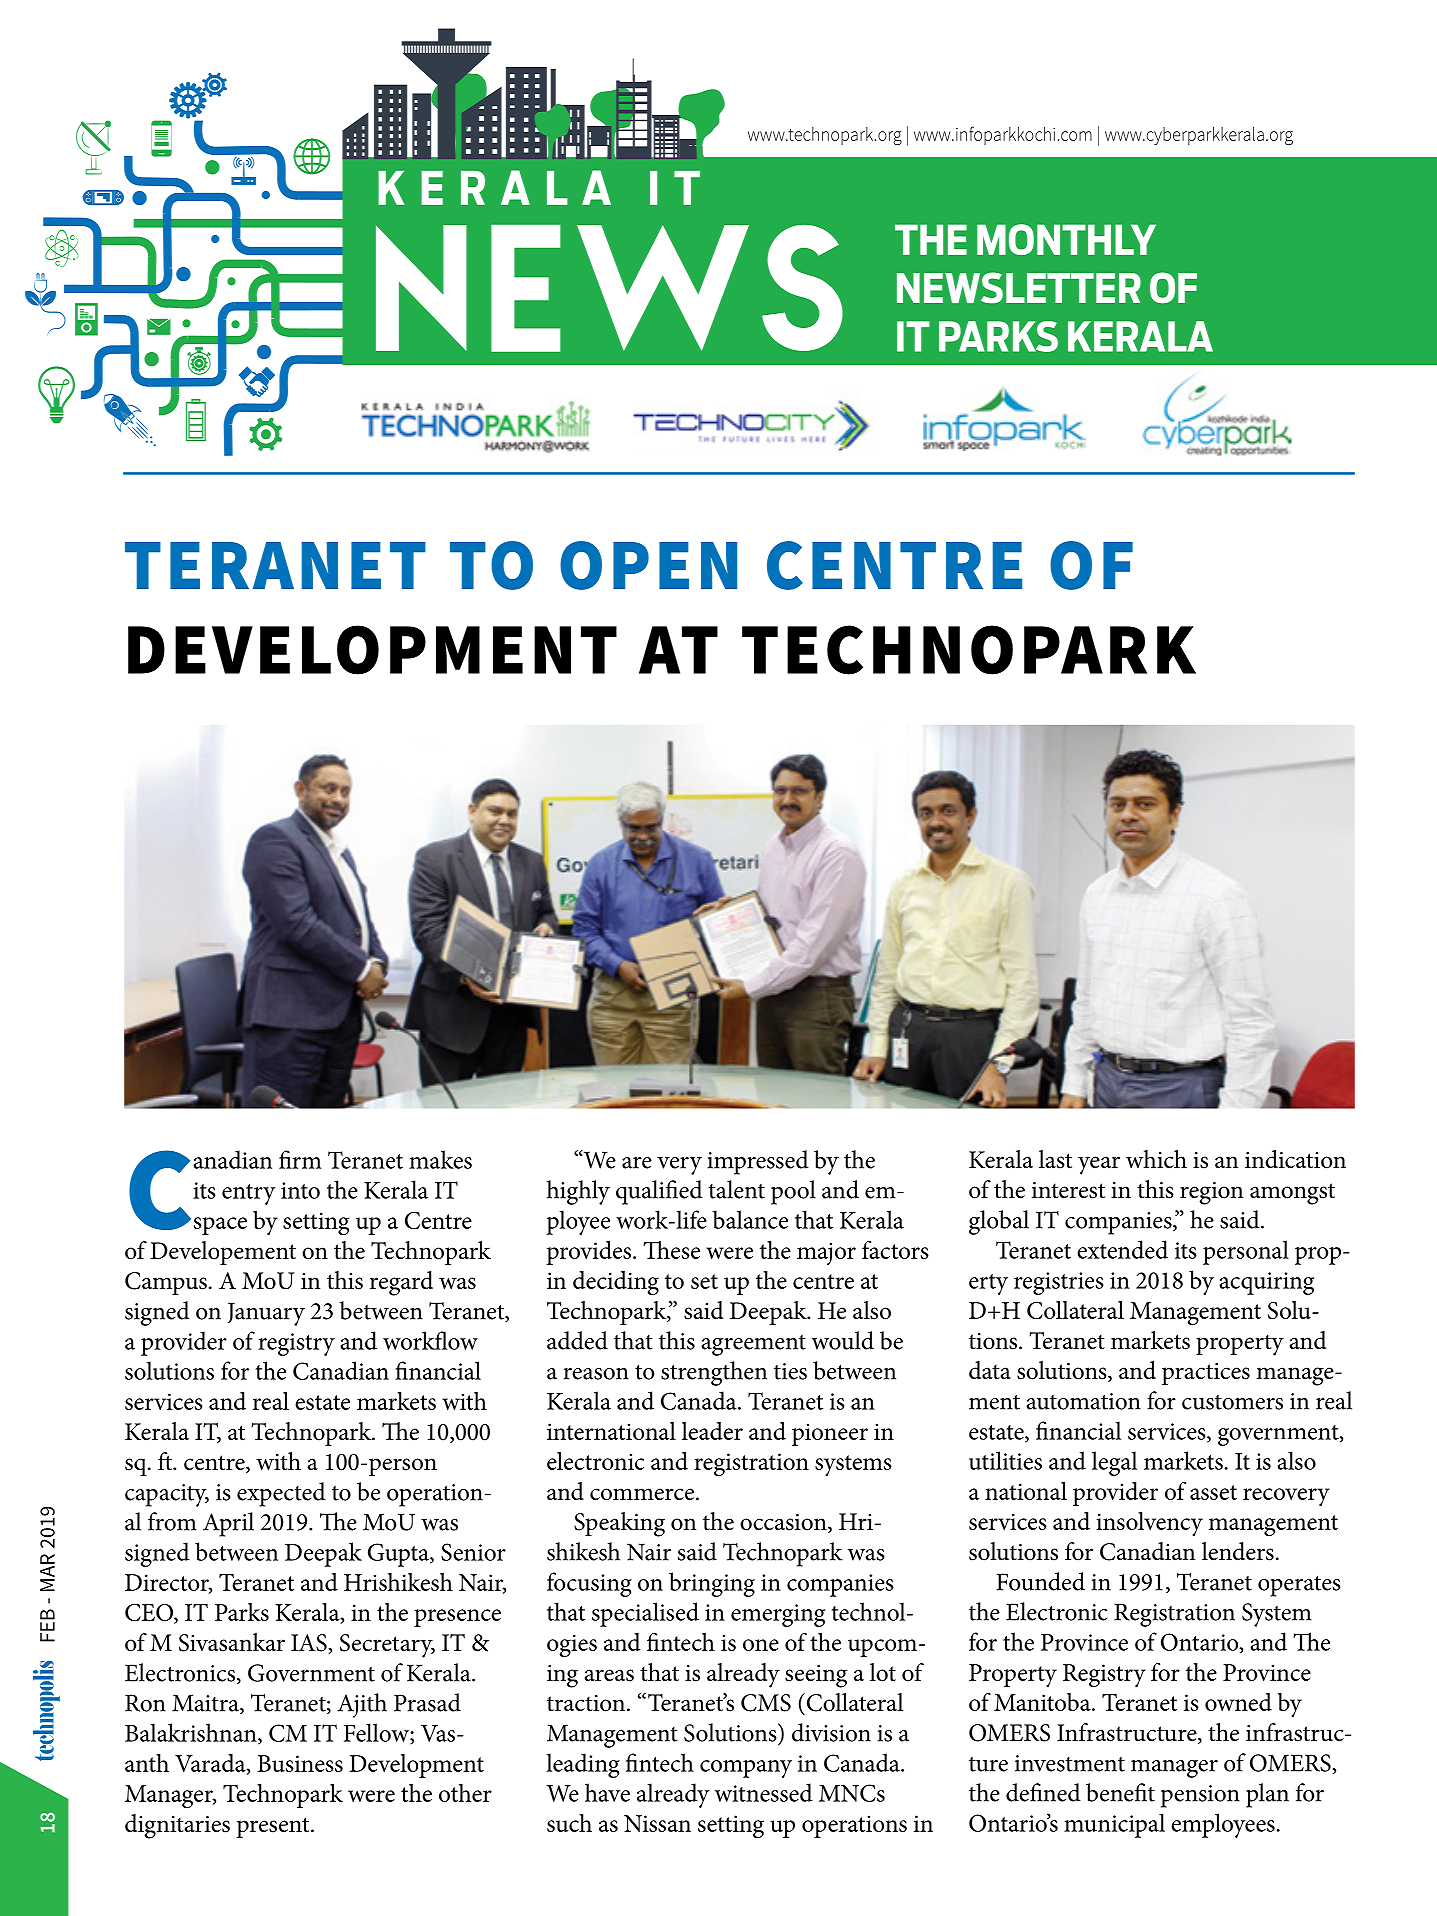 This screenshot has height=1916, width=1437. What do you see at coordinates (746, 1769) in the screenshot?
I see `company` at bounding box center [746, 1769].
